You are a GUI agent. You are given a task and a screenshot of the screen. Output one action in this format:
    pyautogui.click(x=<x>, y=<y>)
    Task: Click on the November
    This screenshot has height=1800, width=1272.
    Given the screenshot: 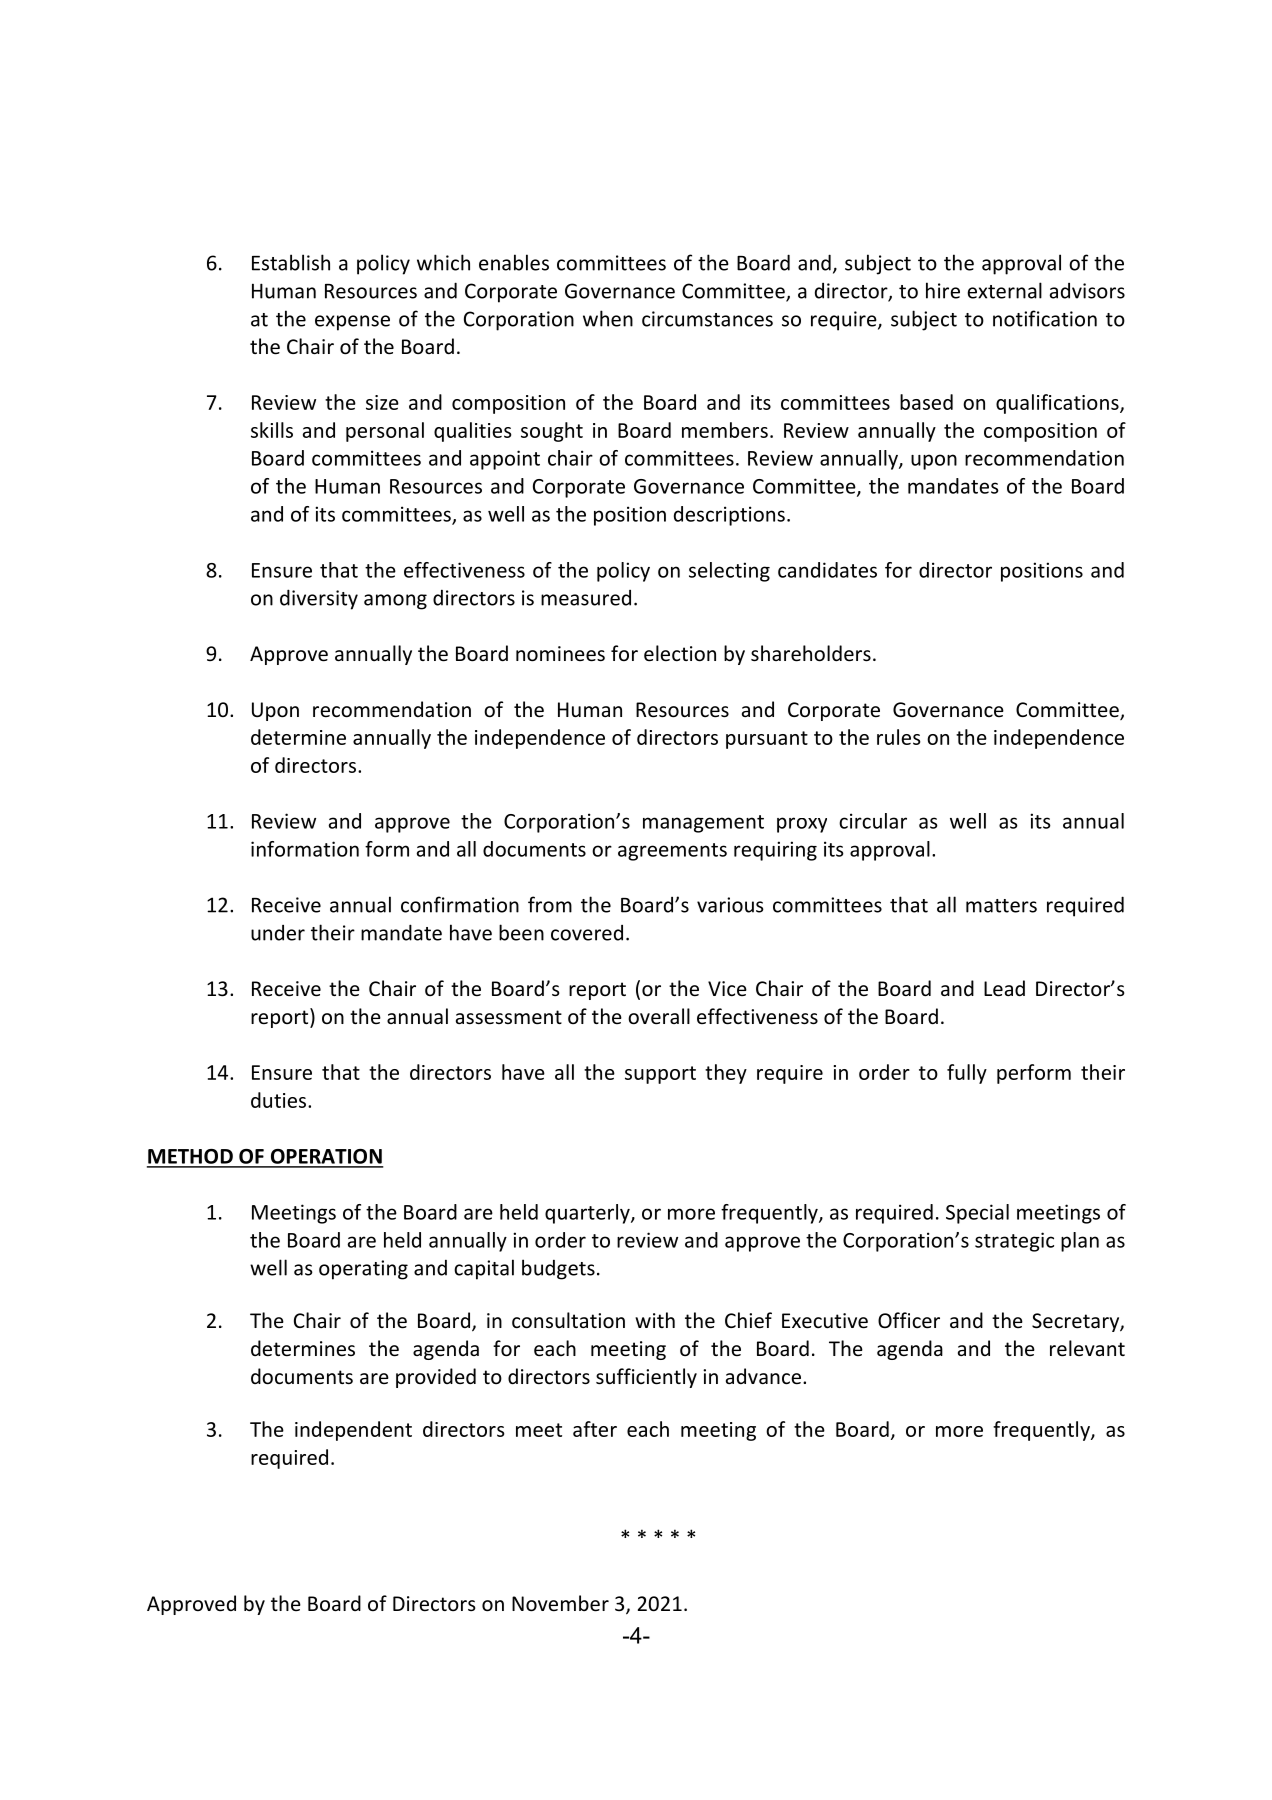 What is the action you would take?
    pyautogui.click(x=560, y=1603)
